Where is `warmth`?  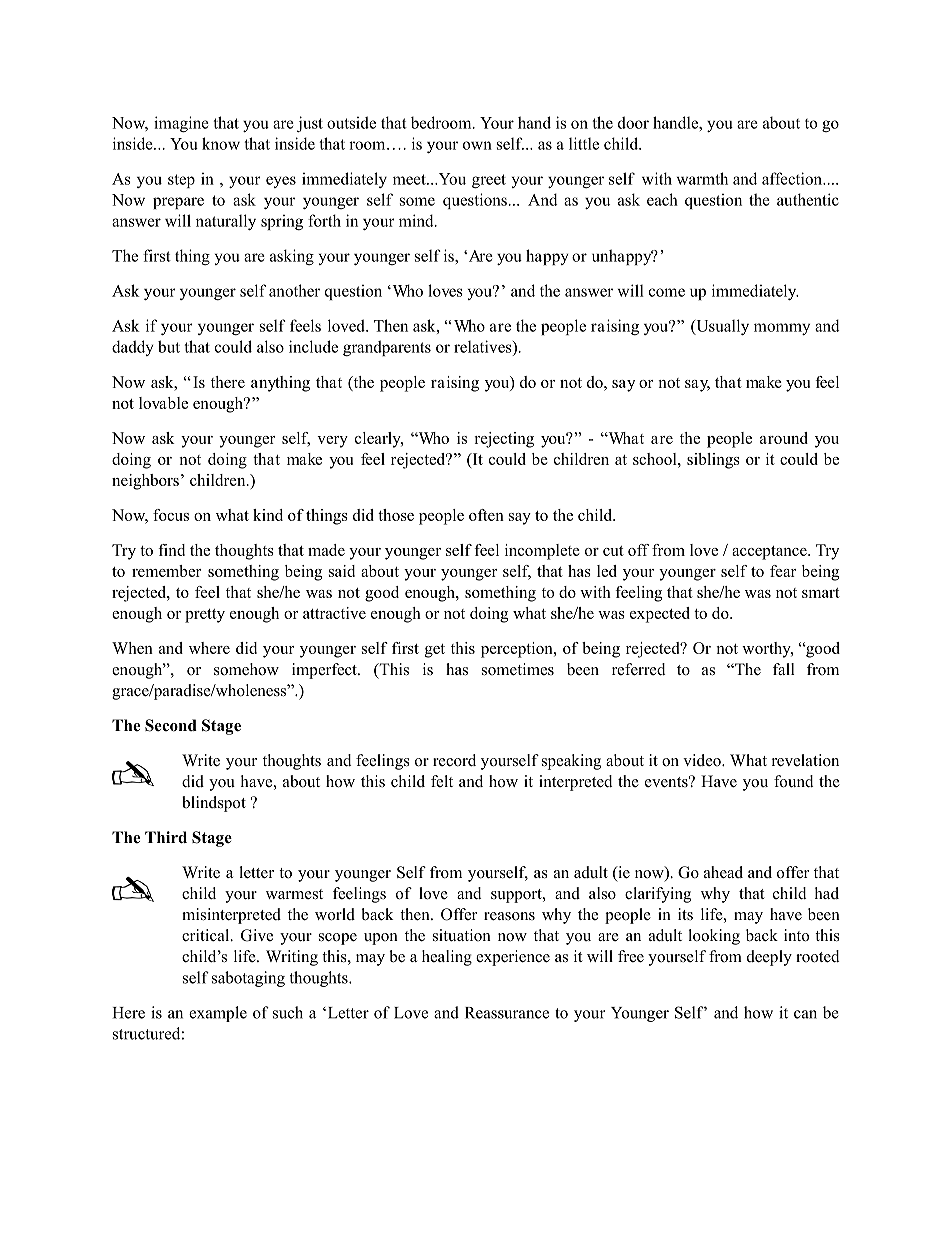 warmth is located at coordinates (702, 178).
